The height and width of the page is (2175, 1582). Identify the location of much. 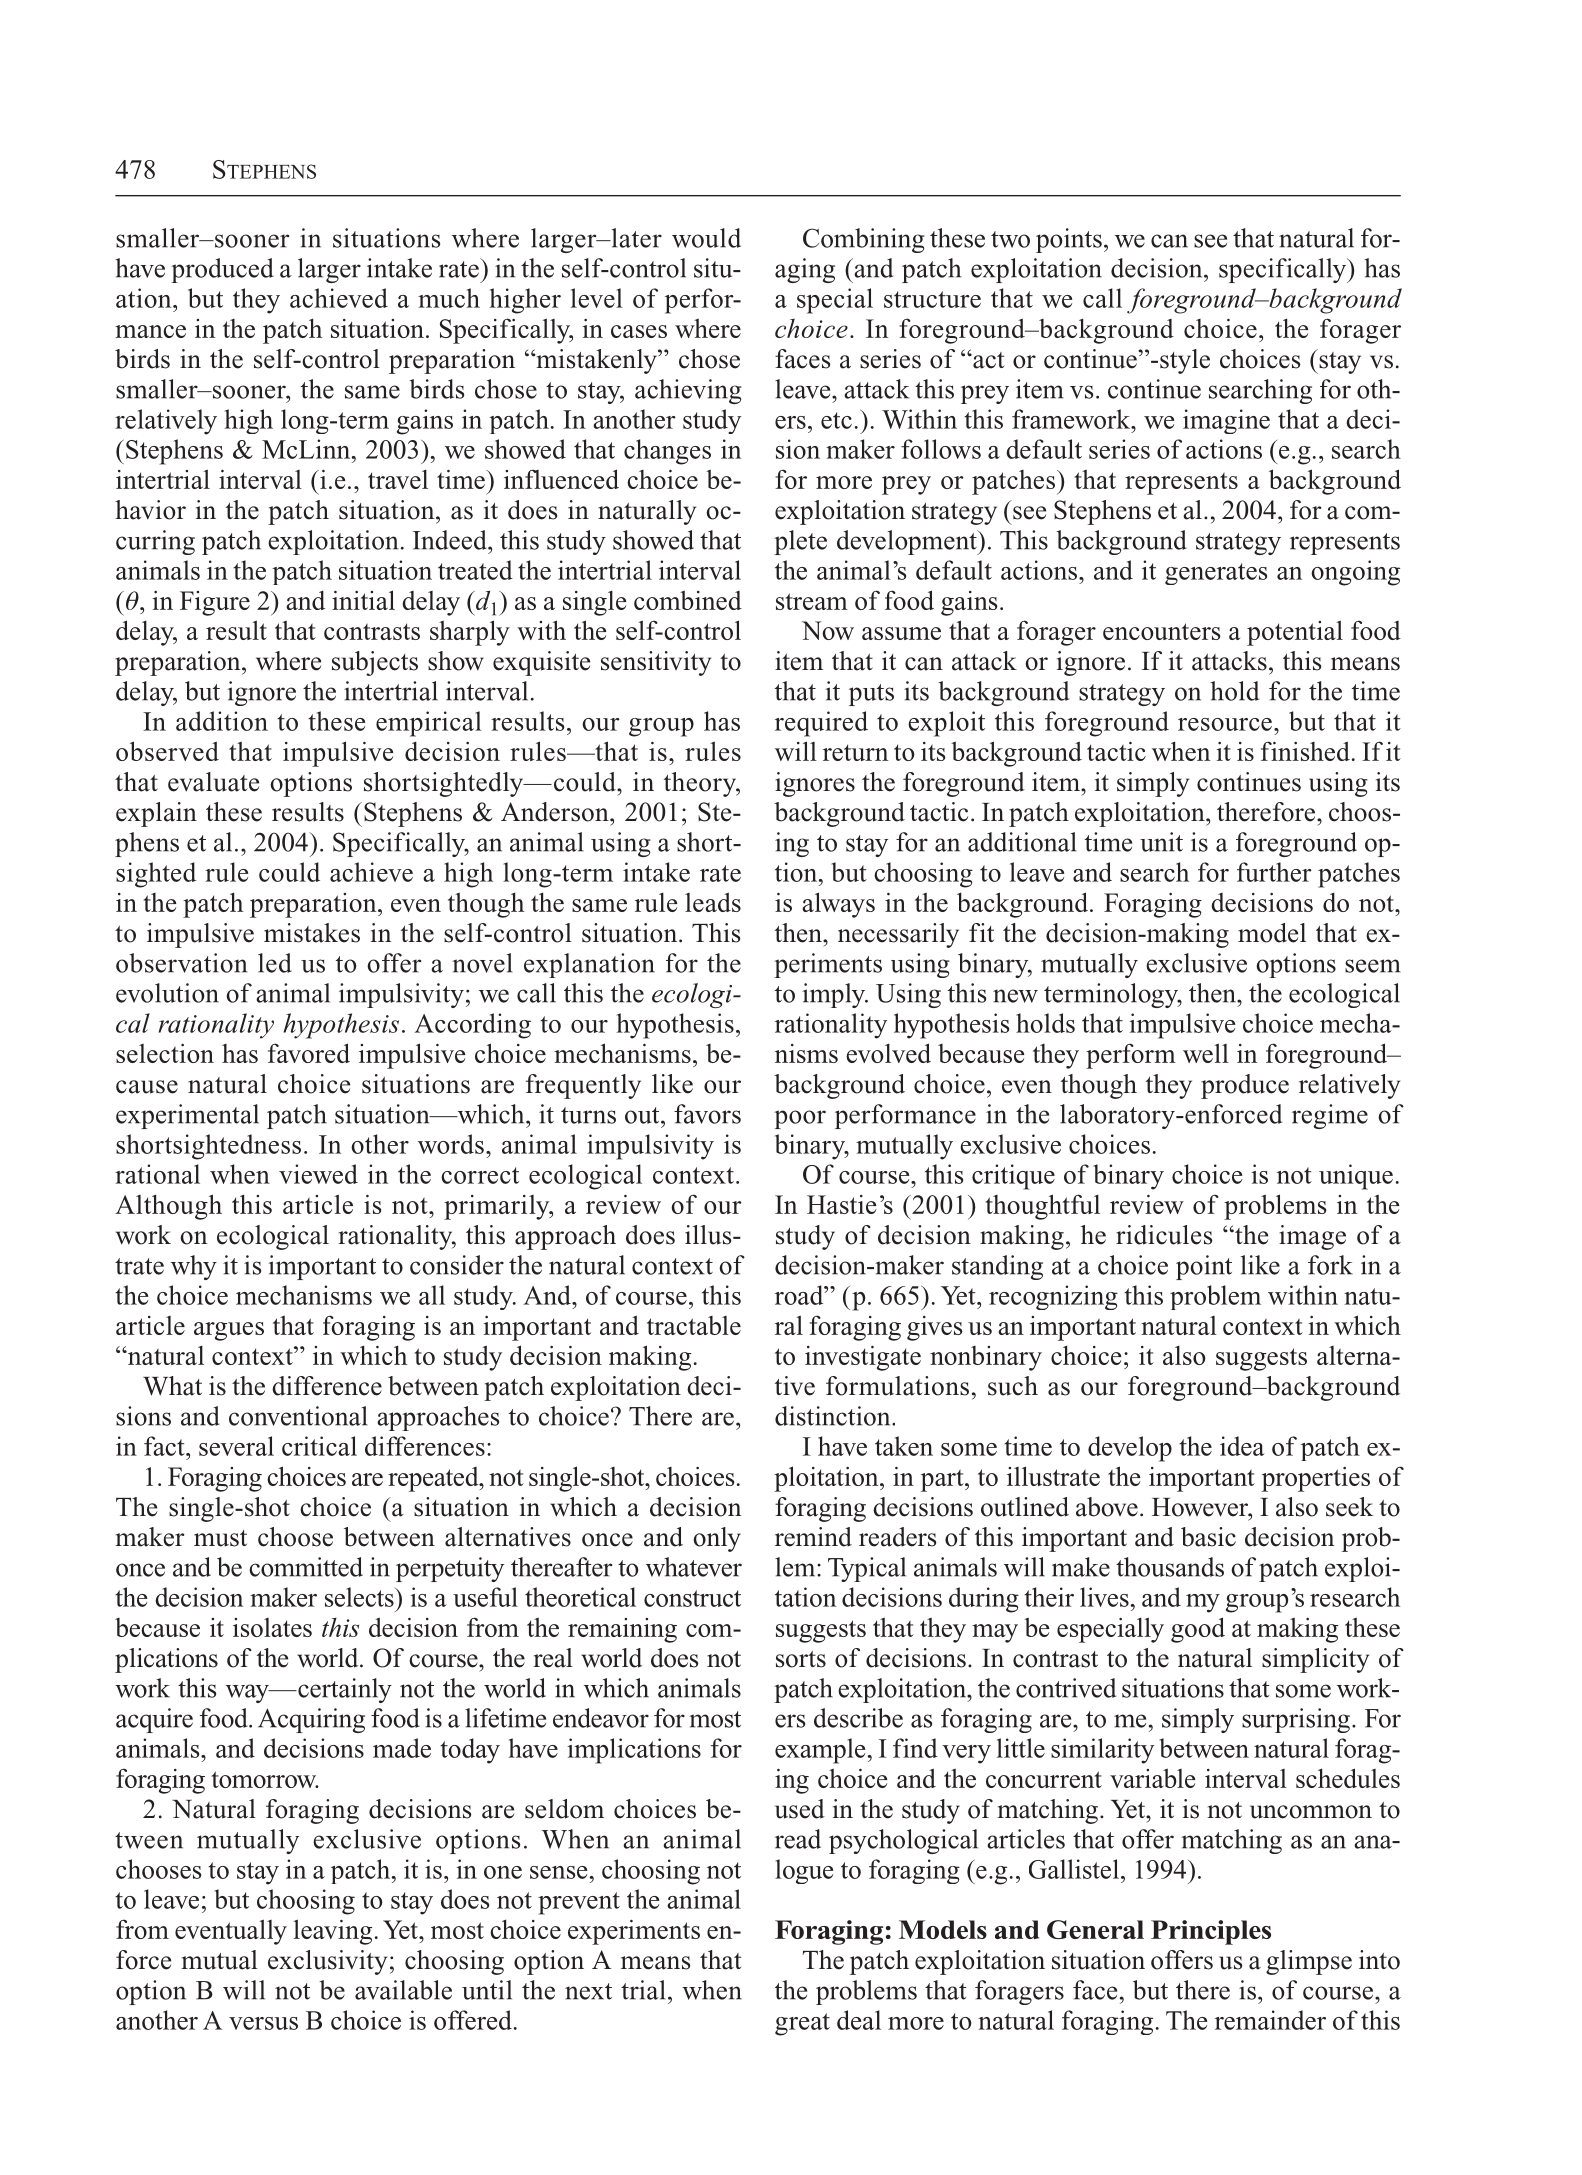
(449, 298).
